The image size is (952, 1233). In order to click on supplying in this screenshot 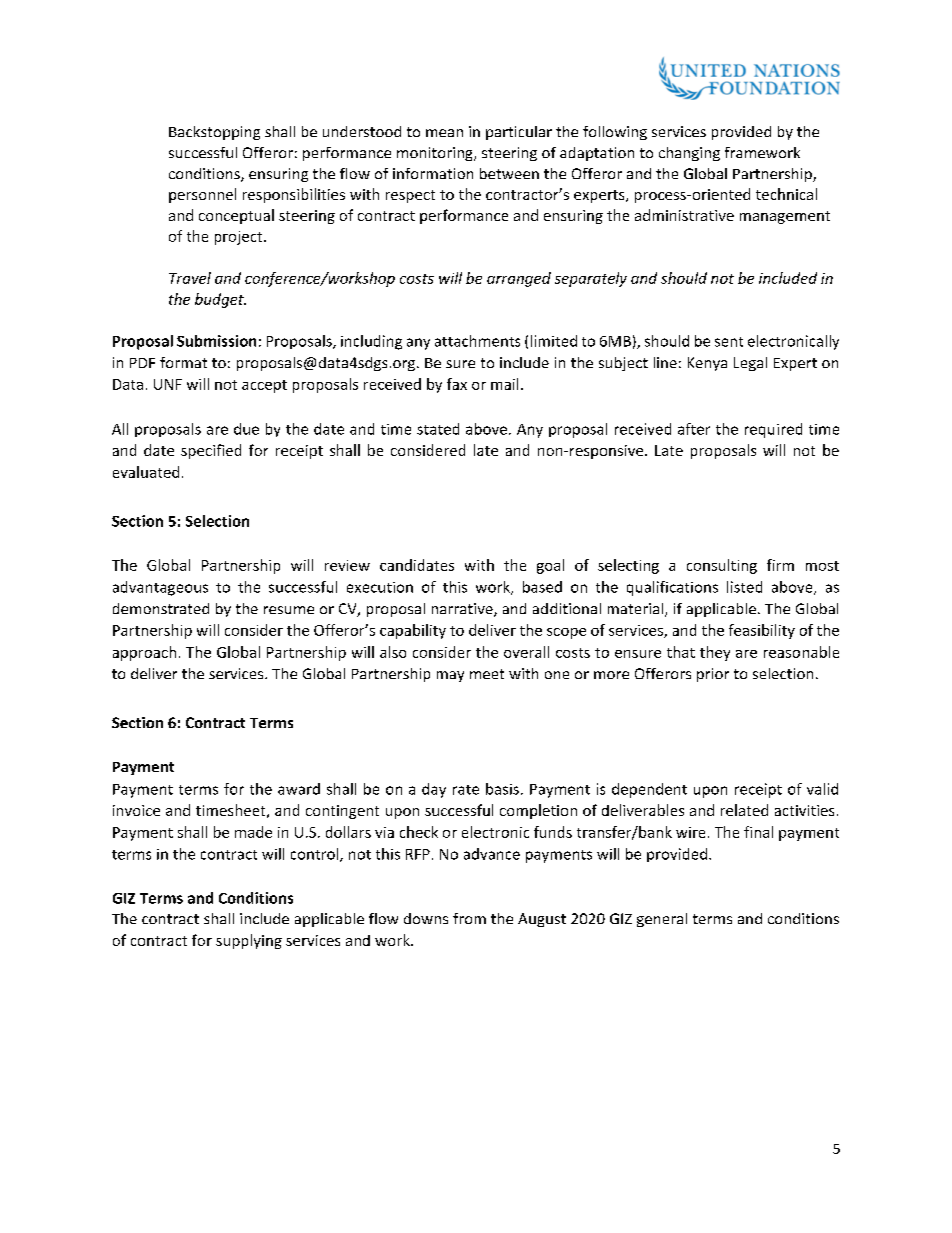, I will do `click(249, 941)`.
